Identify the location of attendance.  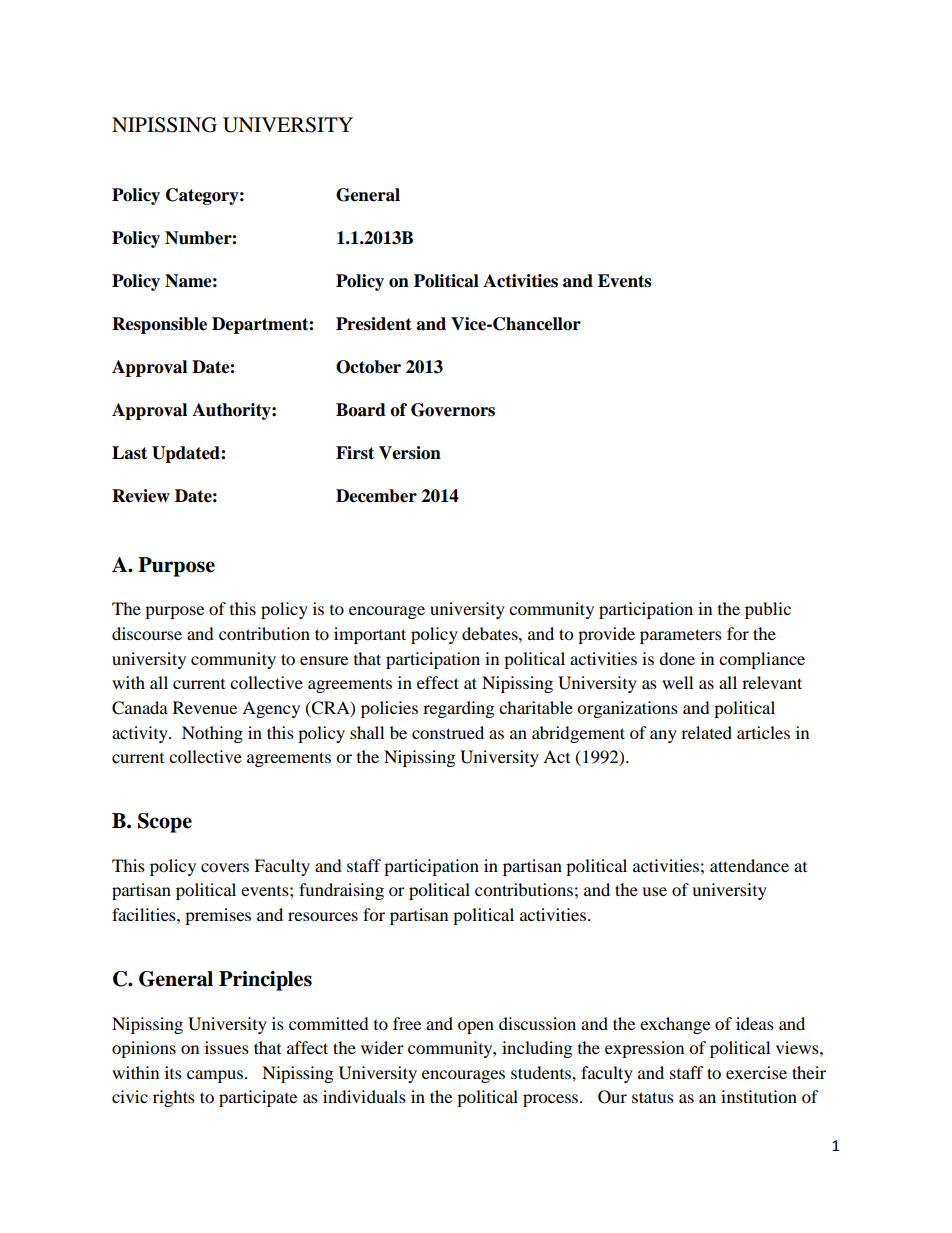
(749, 865).
